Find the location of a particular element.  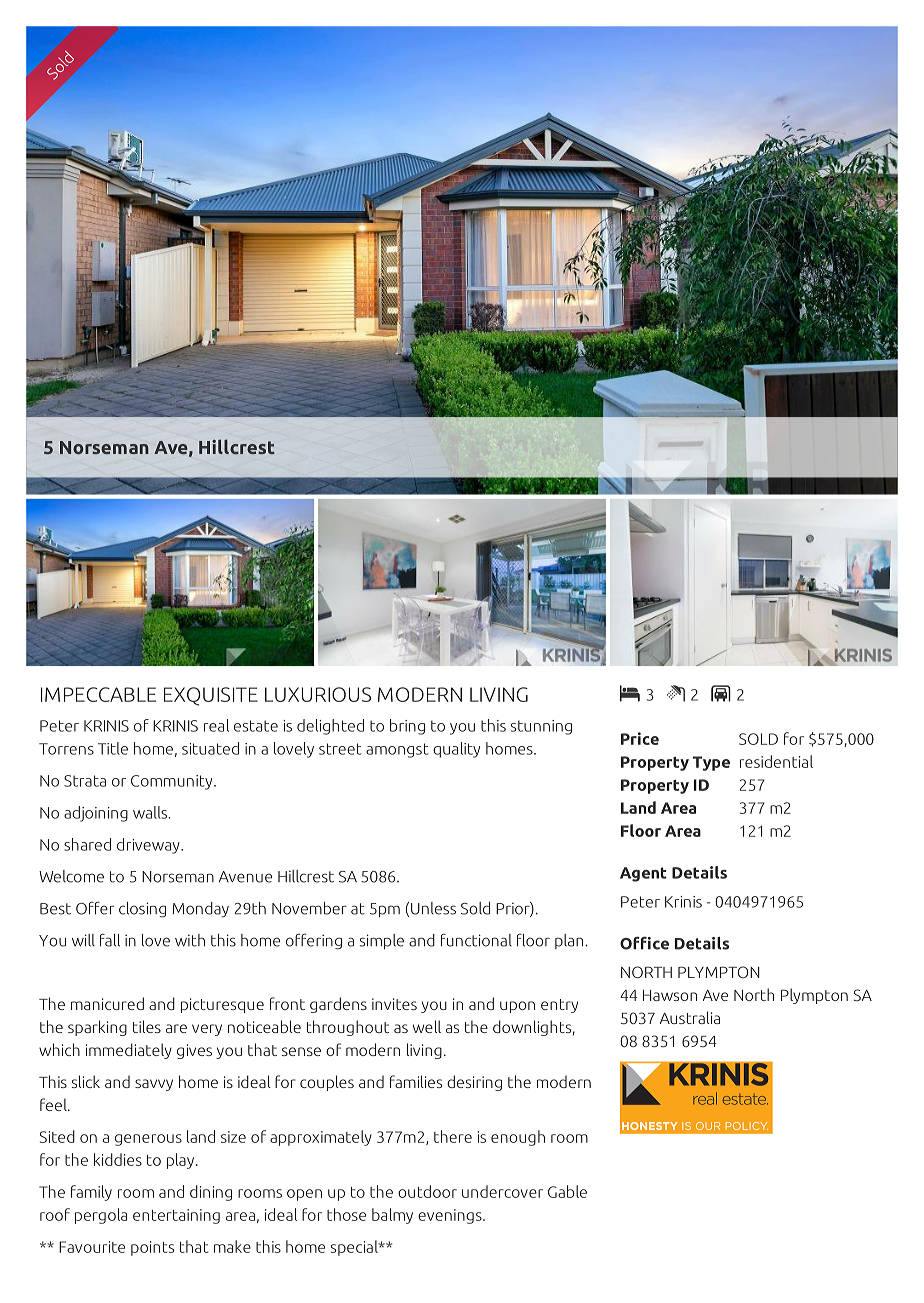

fall is located at coordinates (110, 940).
